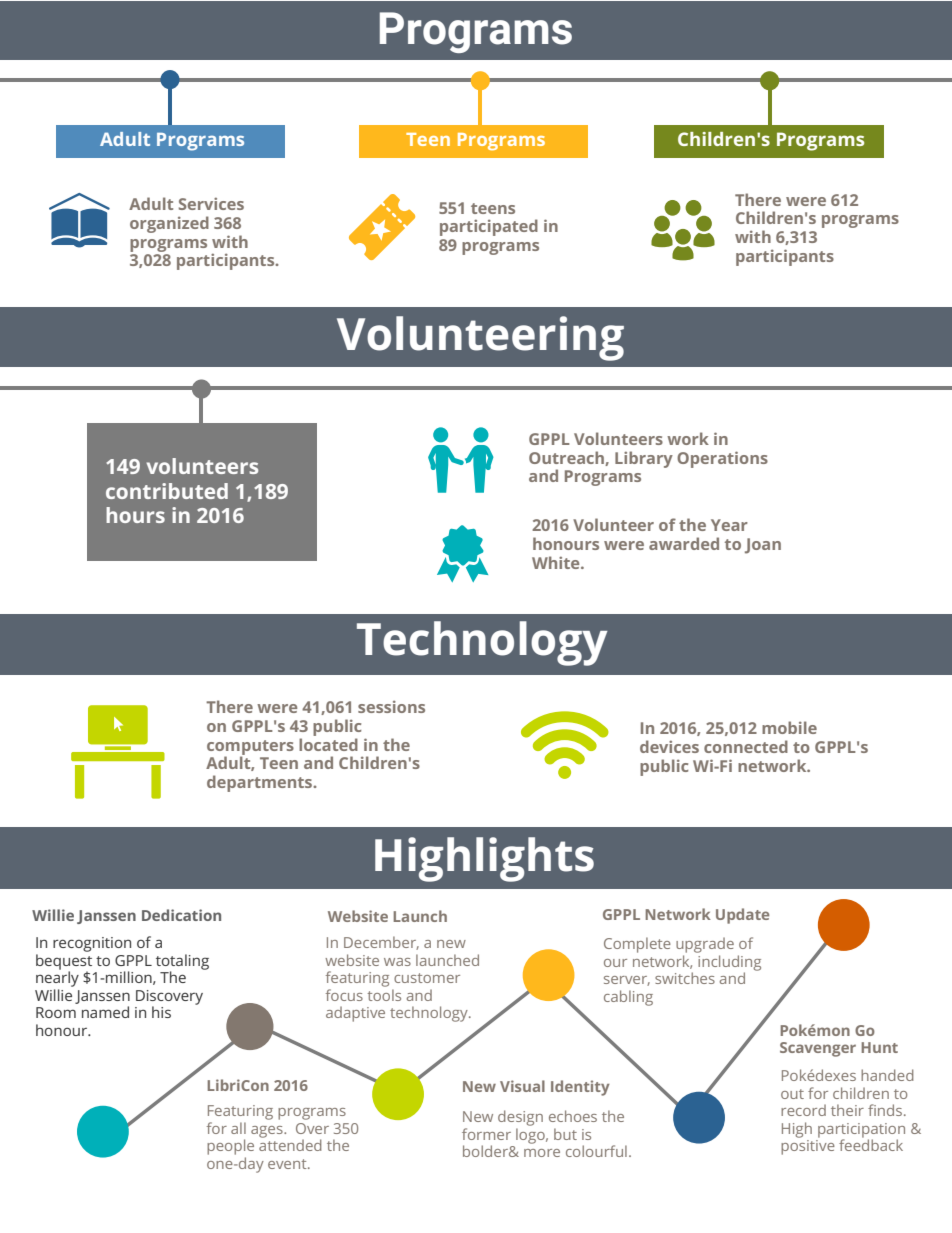 Image resolution: width=952 pixels, height=1233 pixels. Describe the element at coordinates (230, 1147) in the screenshot. I see `people` at that location.
